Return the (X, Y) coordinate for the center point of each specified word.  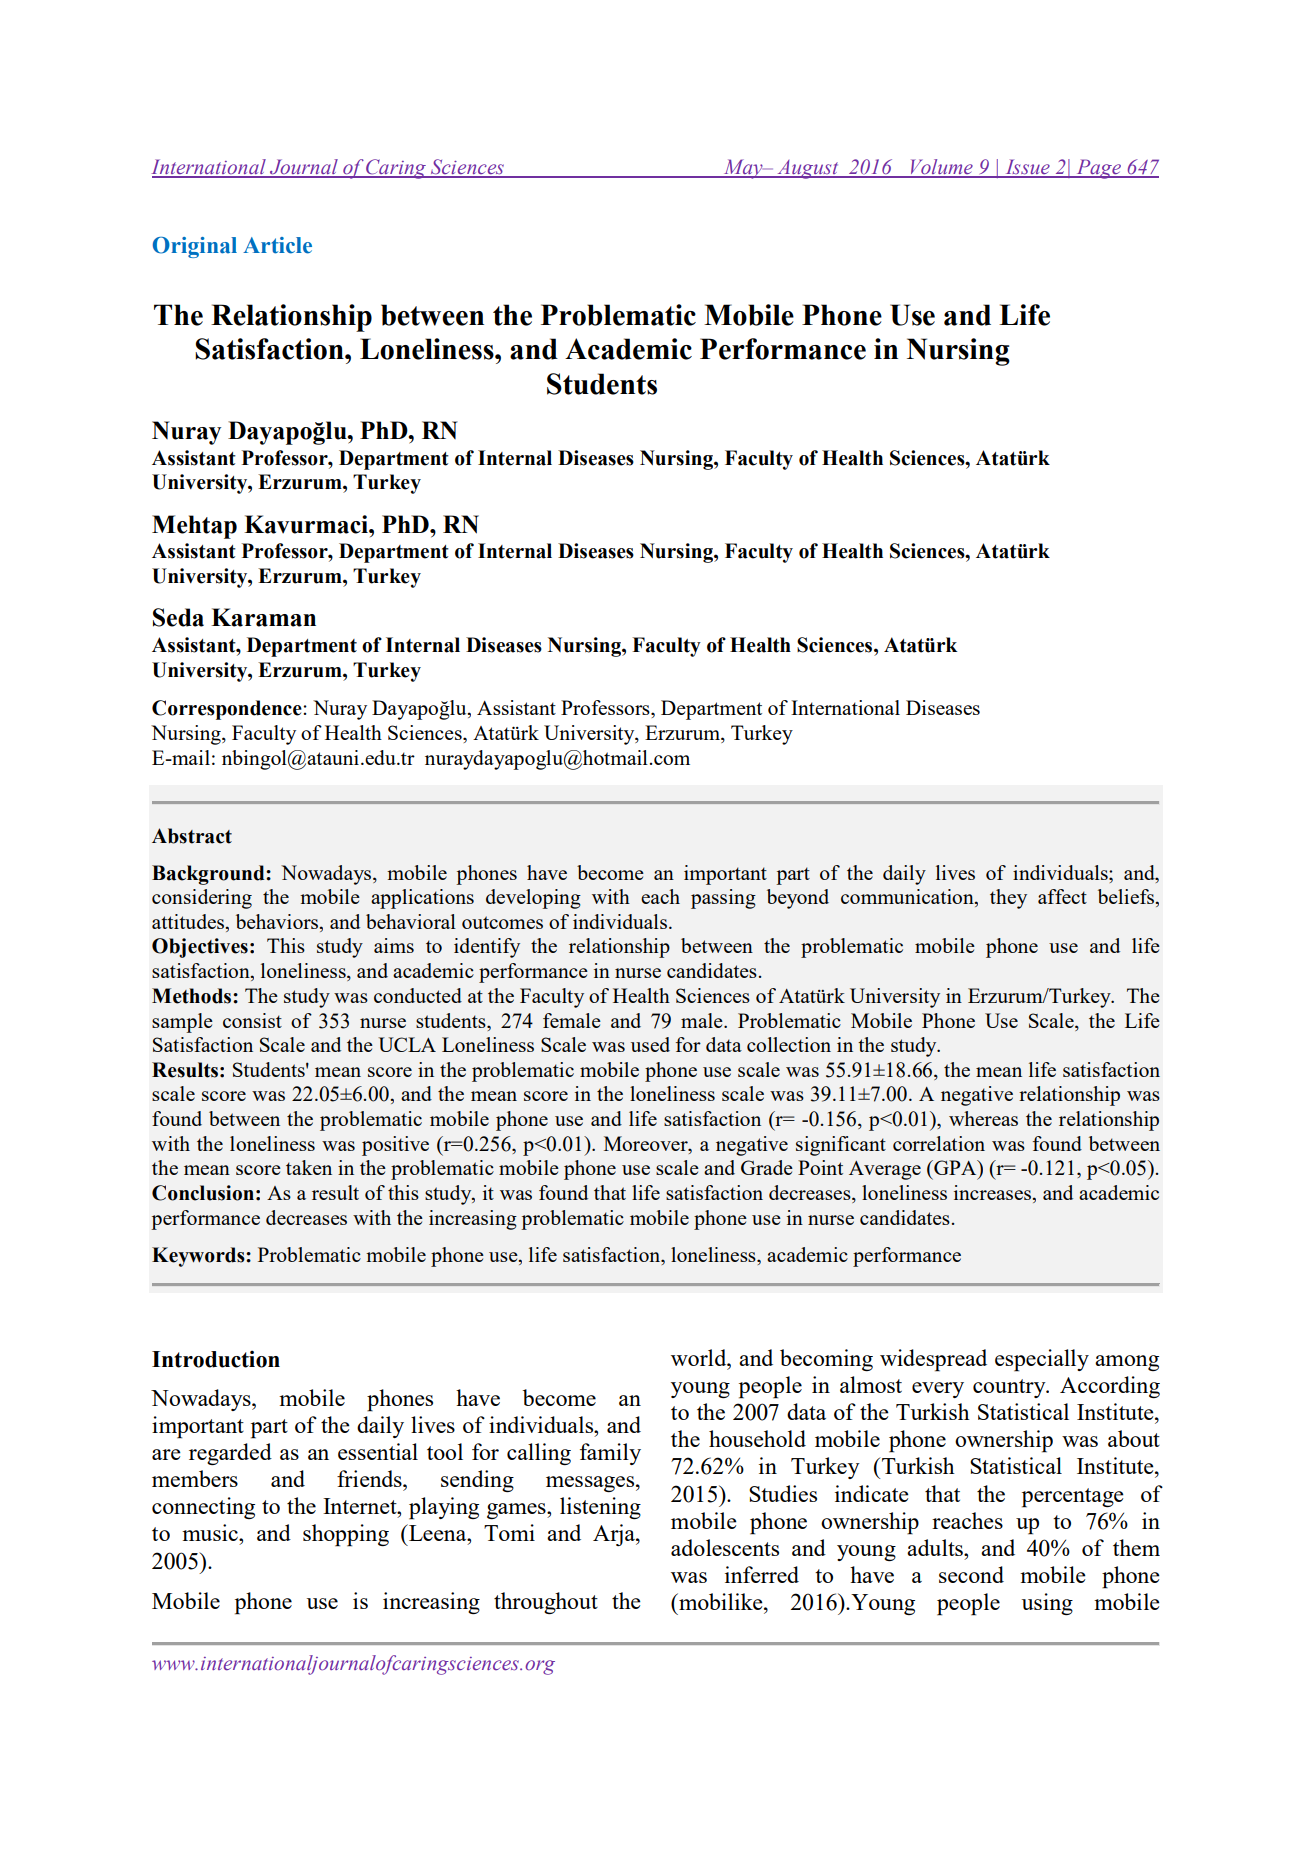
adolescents (725, 1547)
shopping (346, 1535)
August (808, 169)
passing (723, 899)
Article (277, 245)
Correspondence (228, 710)
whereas (983, 1118)
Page (1098, 169)
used (650, 1044)
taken (309, 1167)
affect (1062, 896)
